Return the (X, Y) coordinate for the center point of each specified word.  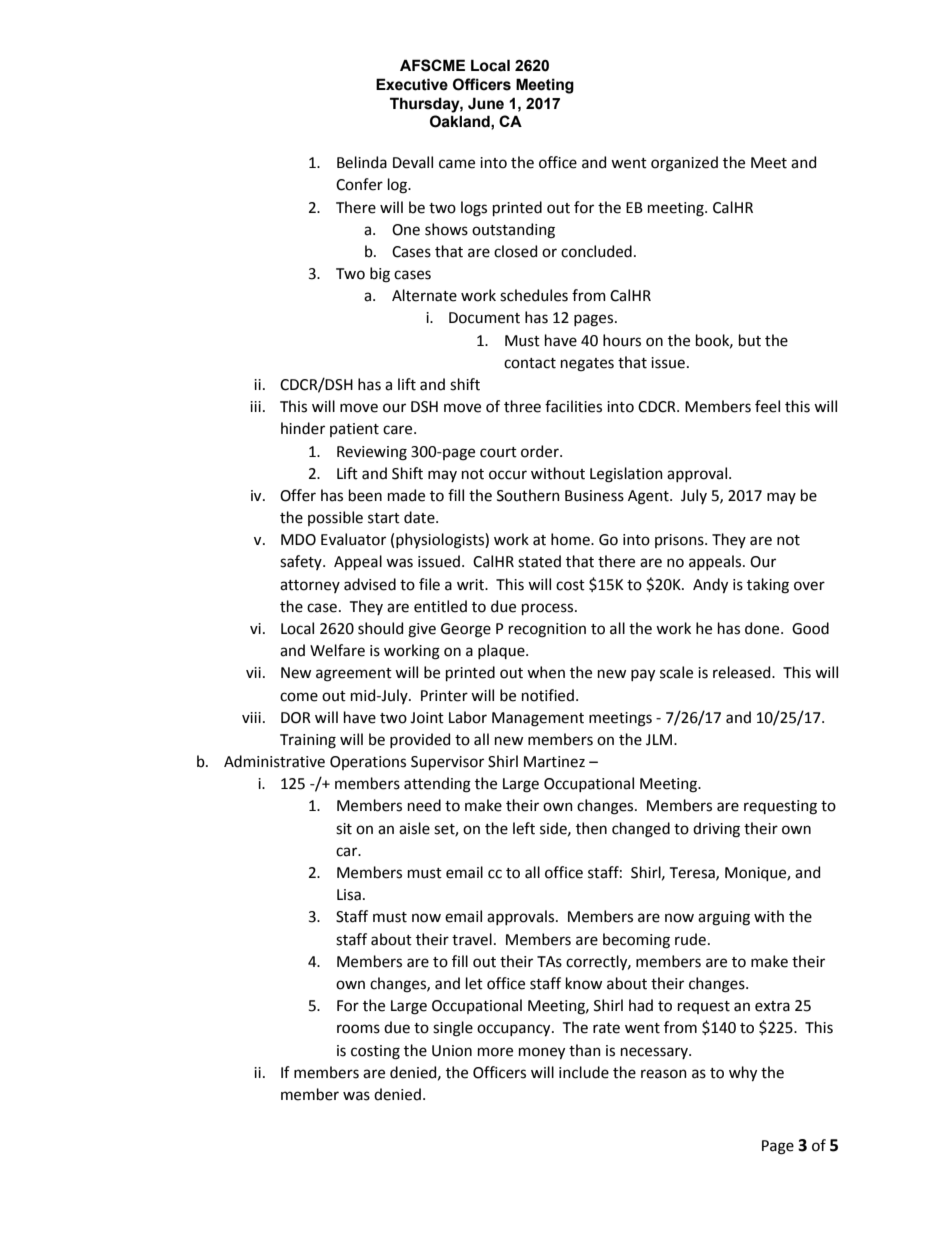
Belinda (362, 162)
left (524, 828)
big (380, 275)
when (546, 672)
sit (344, 829)
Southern (528, 495)
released (743, 672)
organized (684, 164)
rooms (358, 1029)
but (750, 340)
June (486, 103)
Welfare (337, 650)
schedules (534, 295)
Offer (298, 495)
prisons (680, 541)
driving (716, 830)
